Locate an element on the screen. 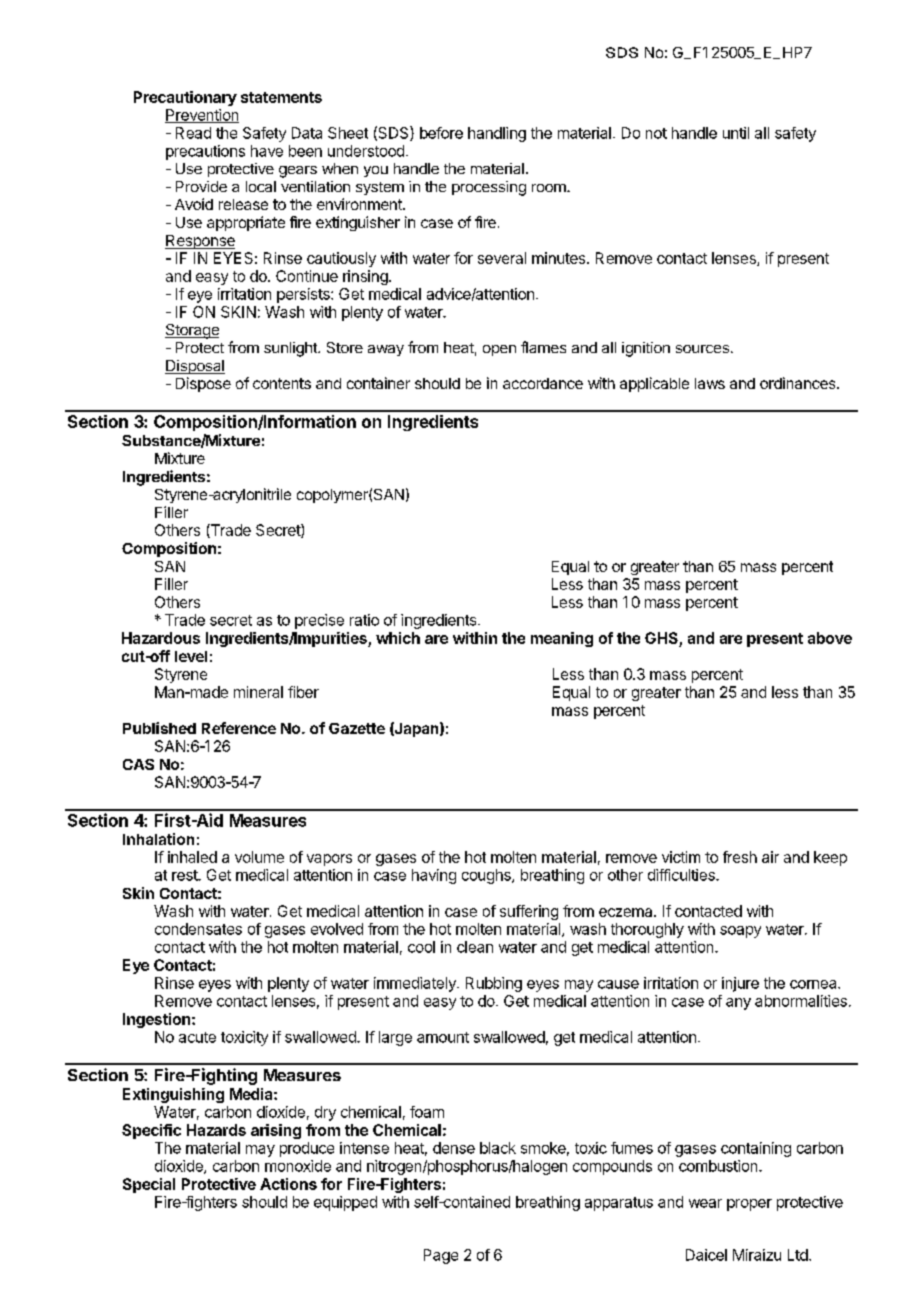  above is located at coordinates (830, 638).
